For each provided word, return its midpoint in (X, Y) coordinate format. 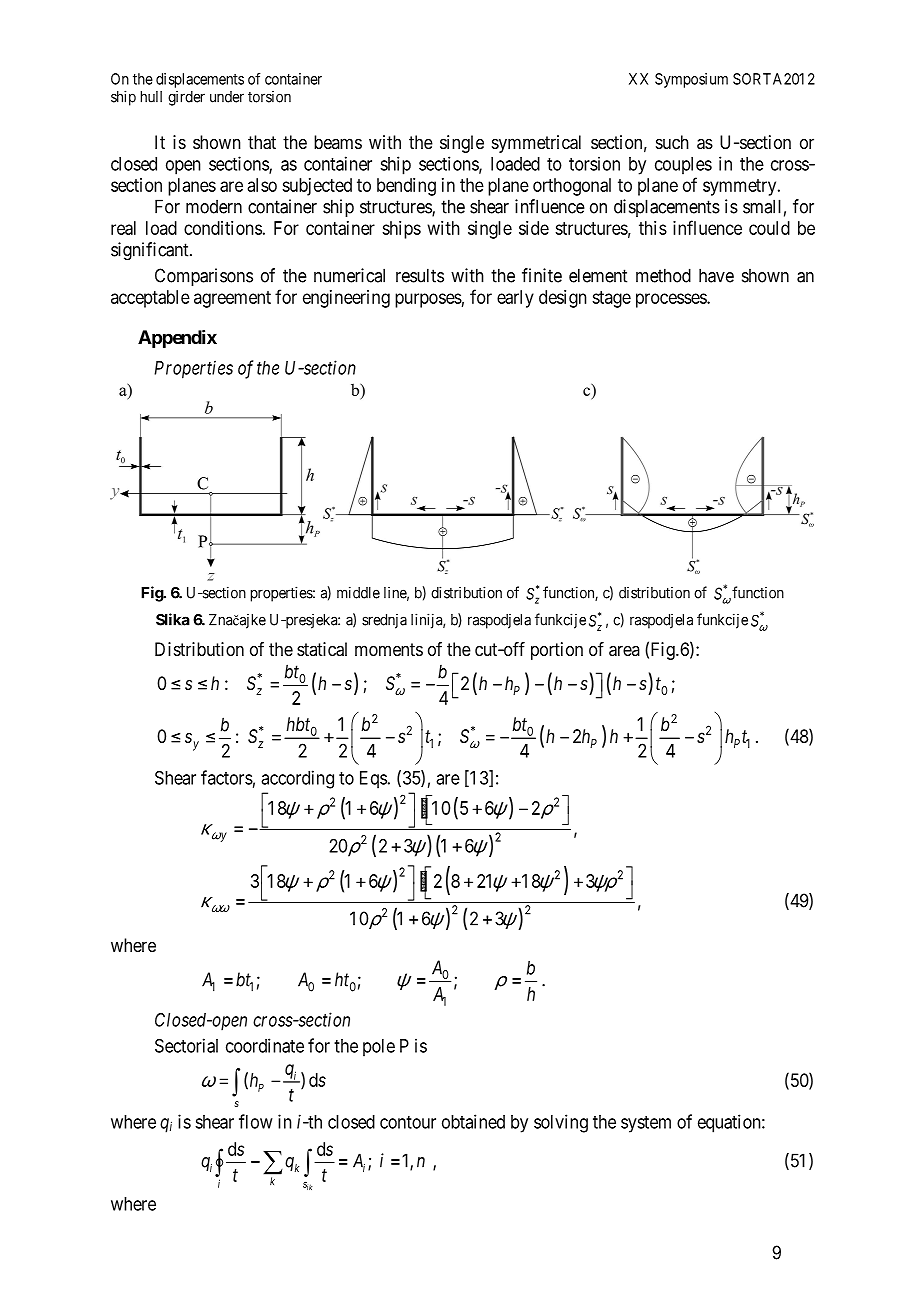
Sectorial (186, 1045)
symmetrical (536, 144)
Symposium (691, 80)
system (646, 1124)
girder (186, 98)
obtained (473, 1121)
